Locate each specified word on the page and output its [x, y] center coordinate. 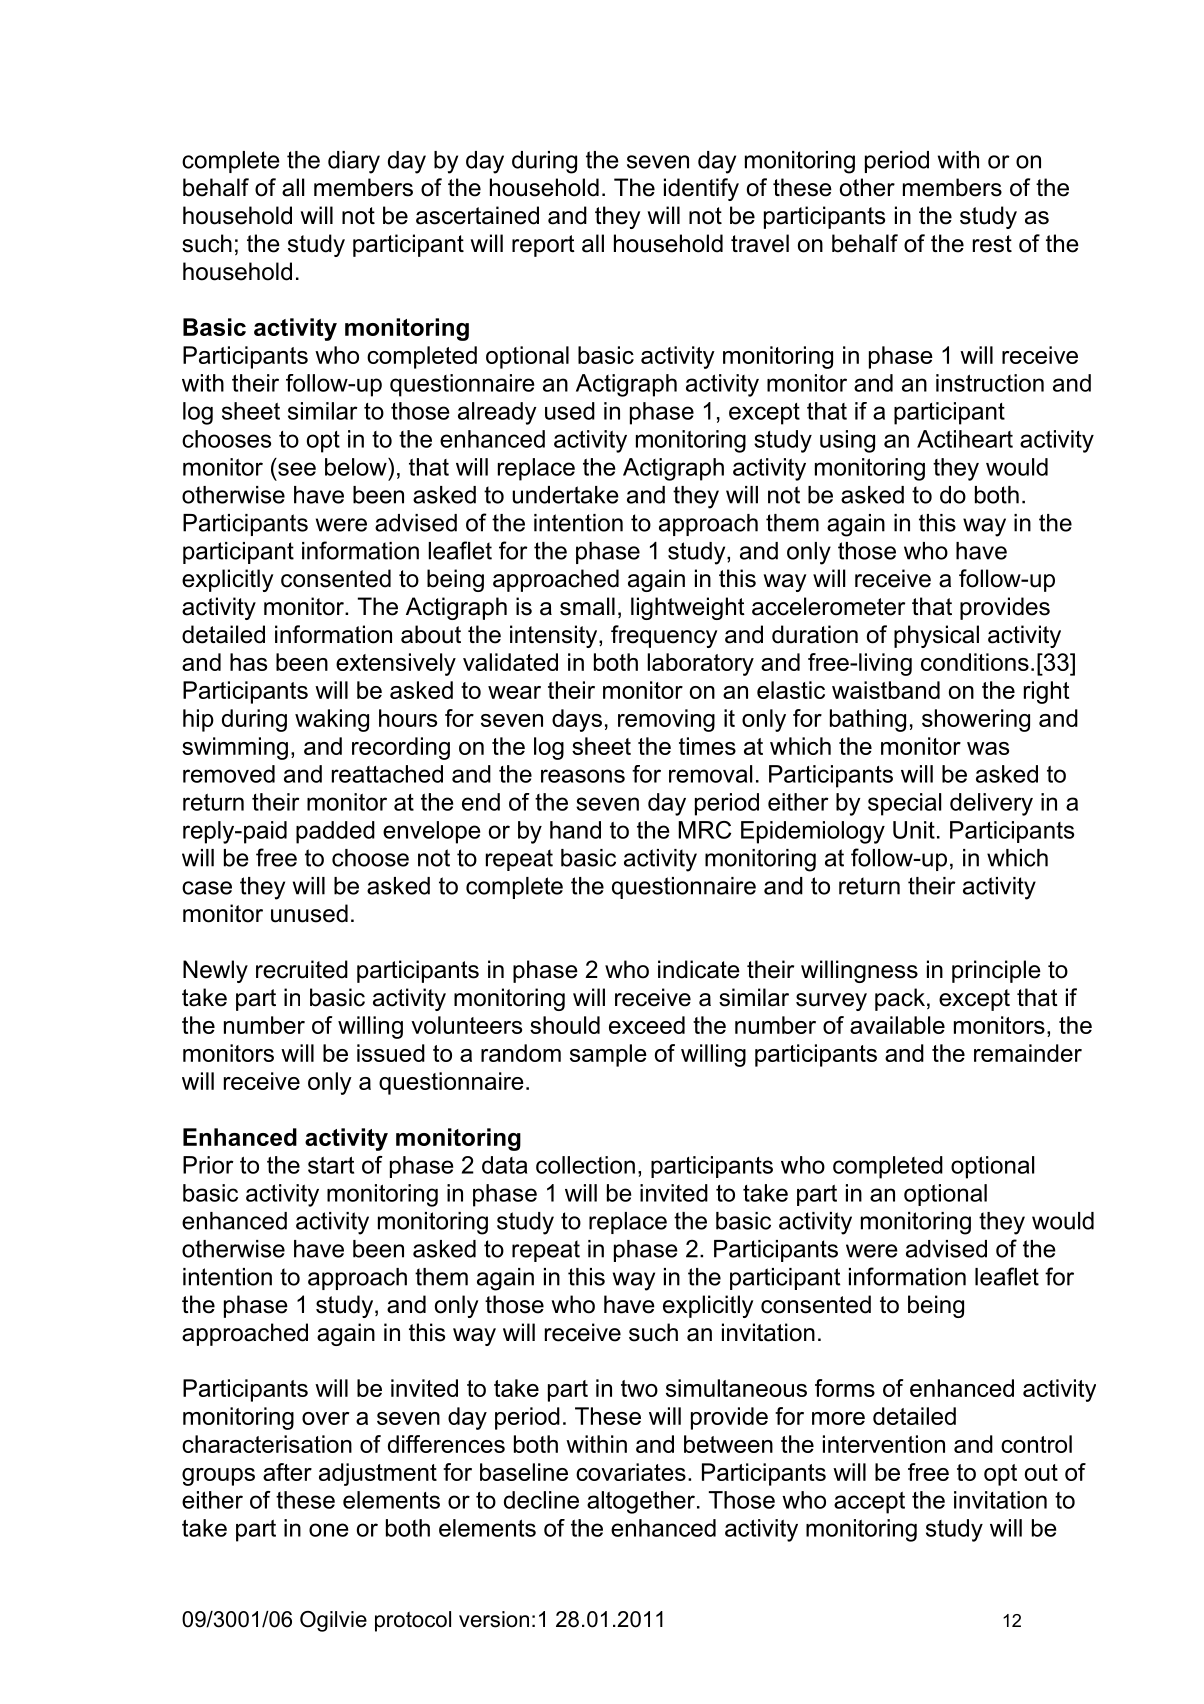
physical [936, 636]
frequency [664, 636]
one [328, 1530]
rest [992, 244]
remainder [1028, 1053]
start [331, 1165]
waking [332, 720]
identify [701, 189]
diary [354, 162]
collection [585, 1165]
